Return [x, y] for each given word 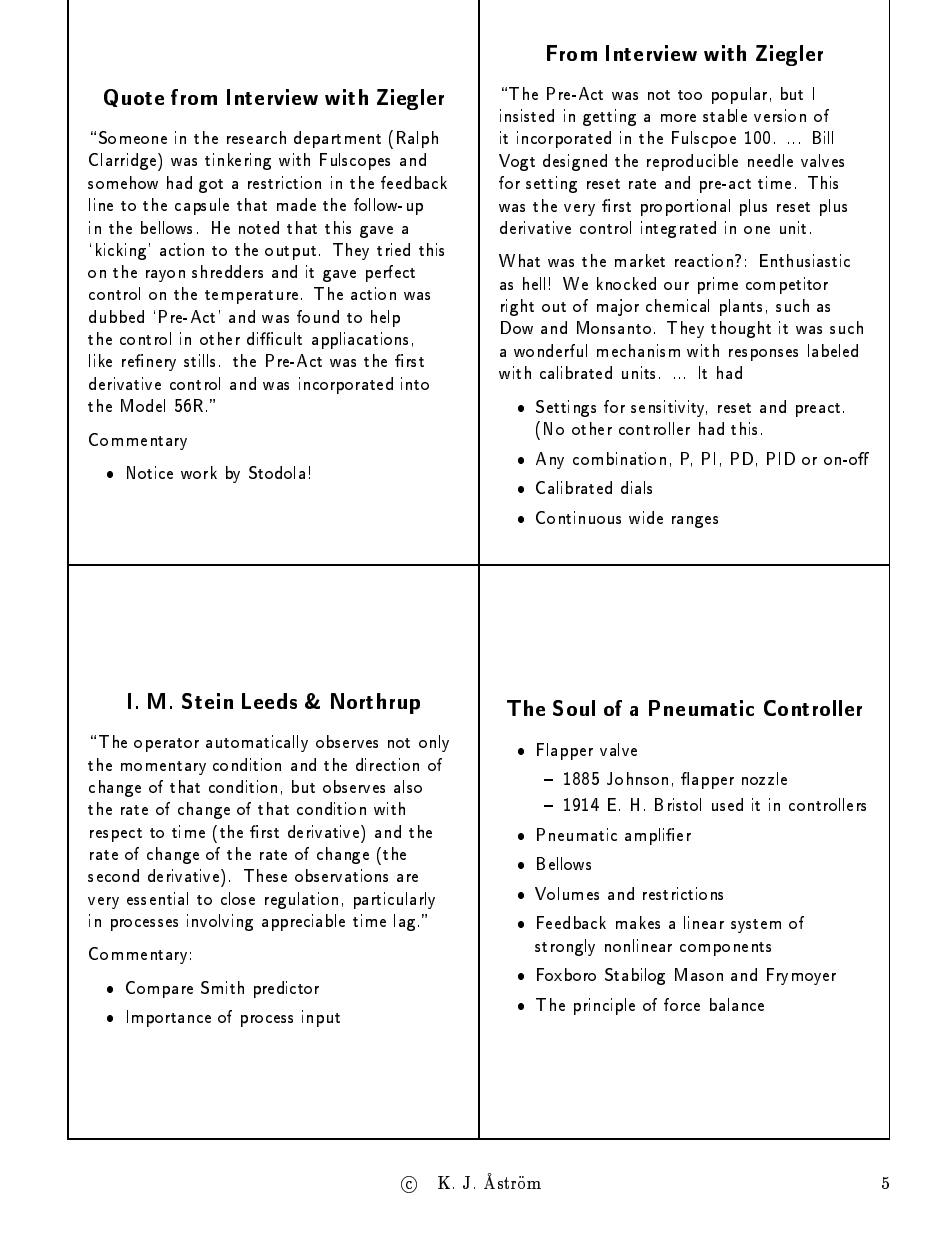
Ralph [417, 139]
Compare [159, 989]
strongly [565, 947]
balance [737, 1004]
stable [725, 115]
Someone [133, 137]
